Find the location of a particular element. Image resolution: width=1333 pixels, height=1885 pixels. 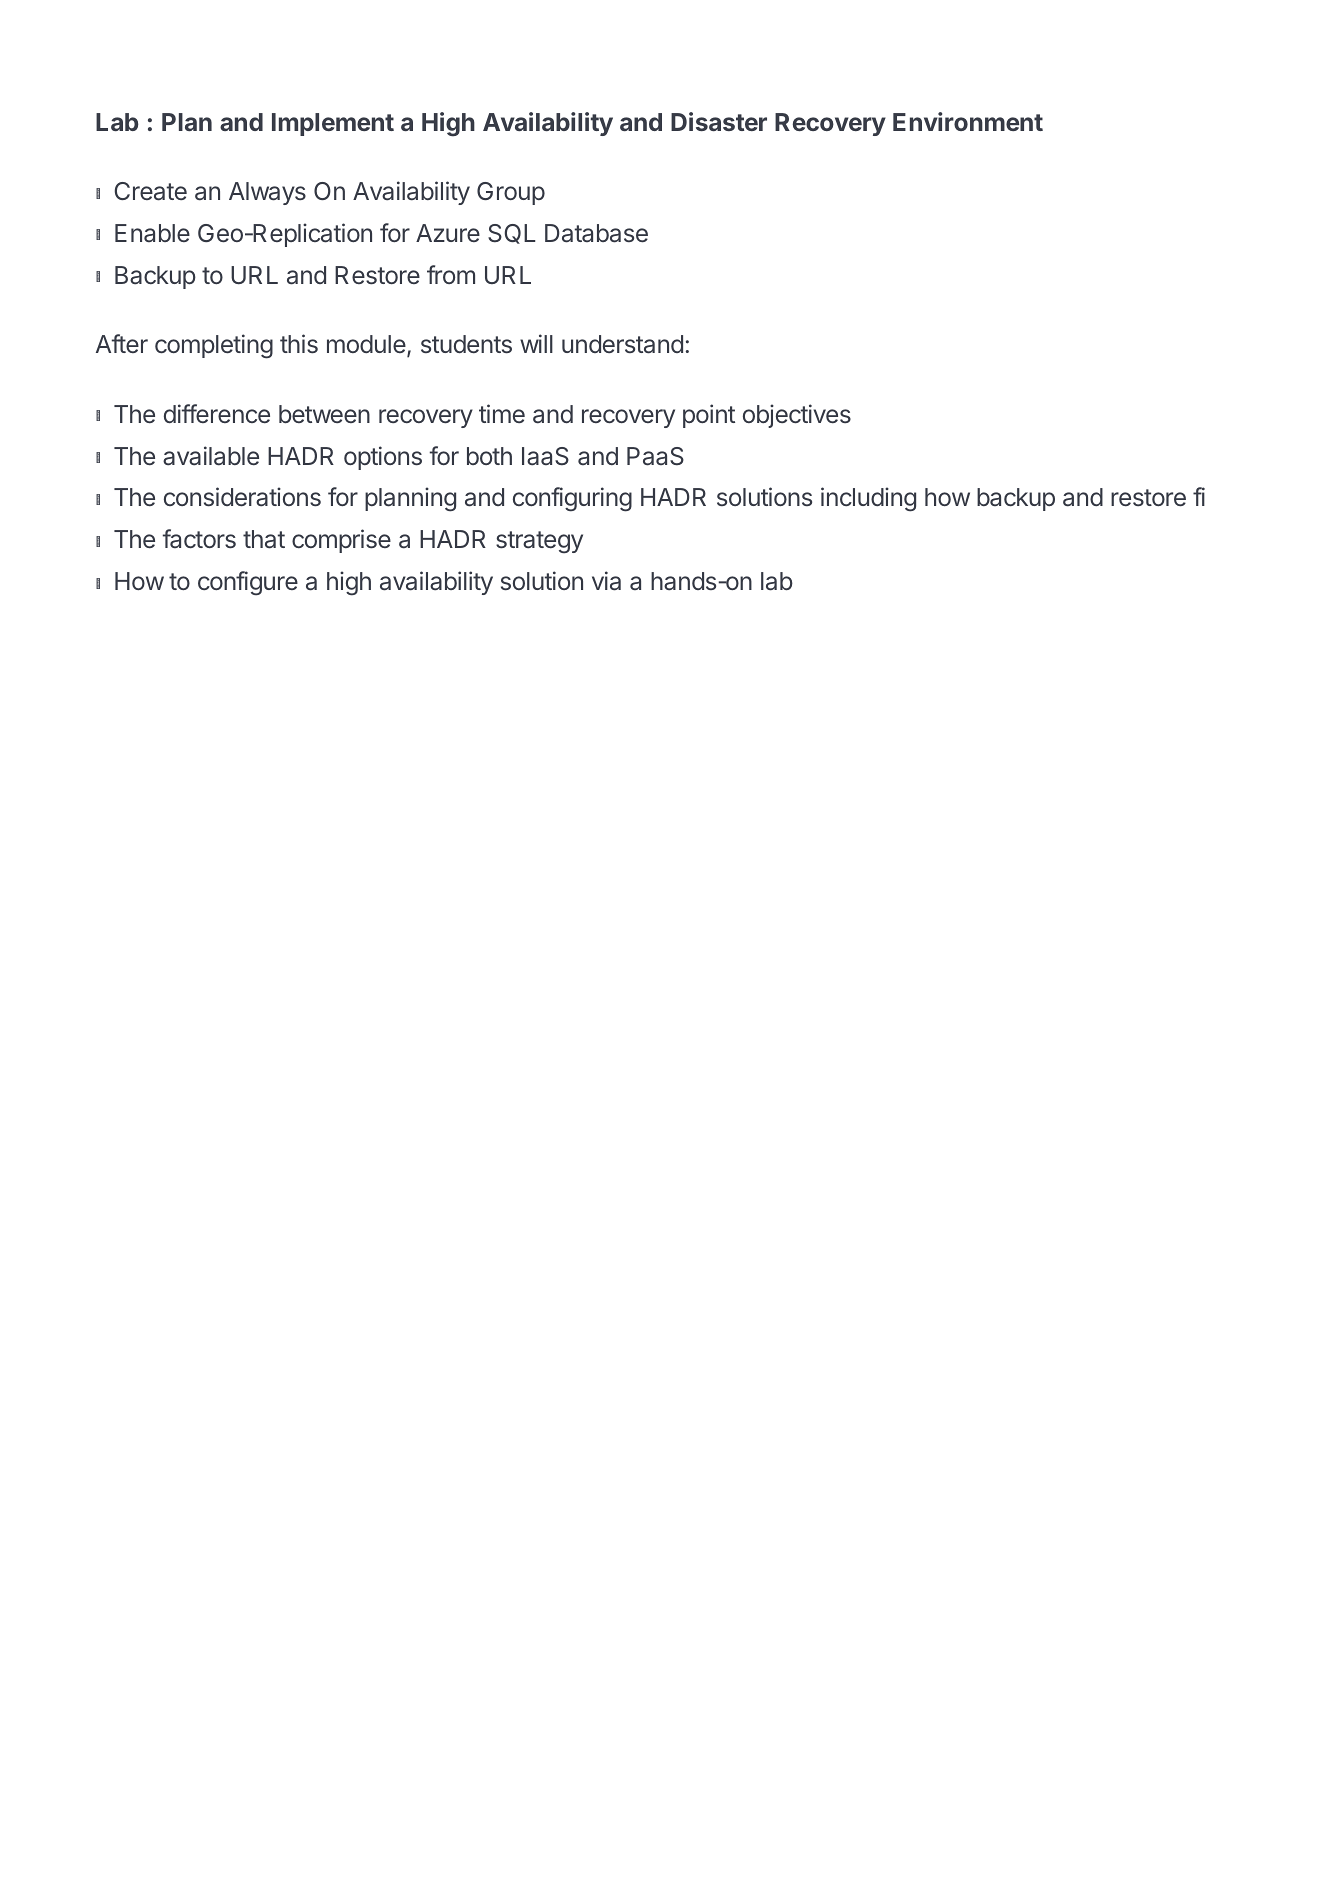

Environment is located at coordinates (968, 121).
